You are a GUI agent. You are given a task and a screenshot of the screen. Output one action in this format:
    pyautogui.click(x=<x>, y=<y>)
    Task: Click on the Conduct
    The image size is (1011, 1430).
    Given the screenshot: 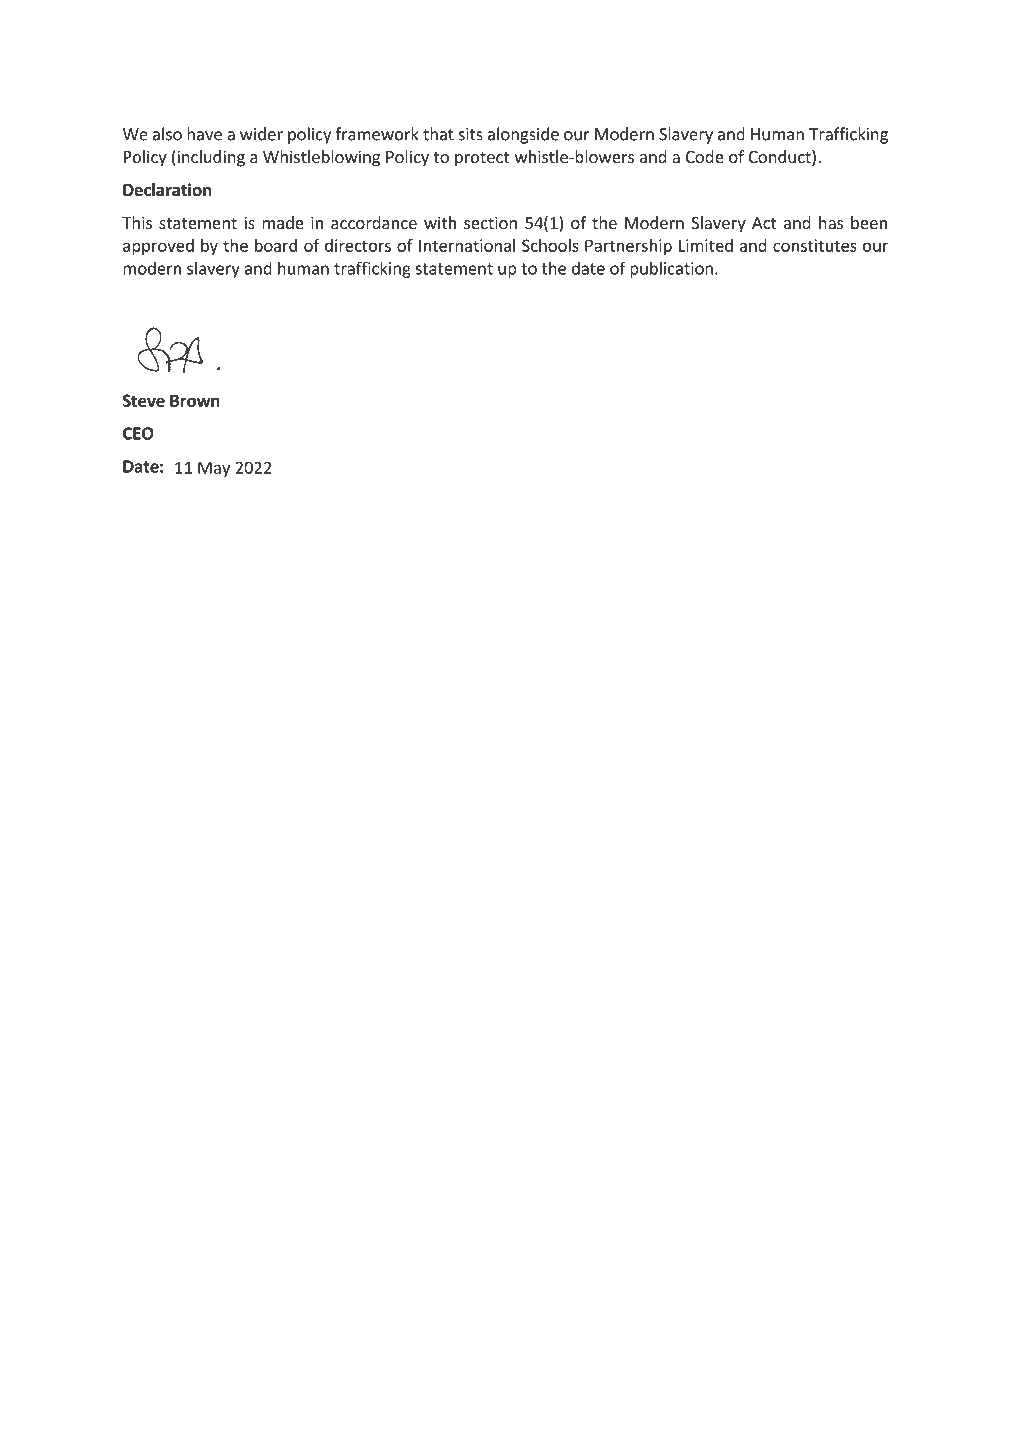 What is the action you would take?
    pyautogui.click(x=781, y=158)
